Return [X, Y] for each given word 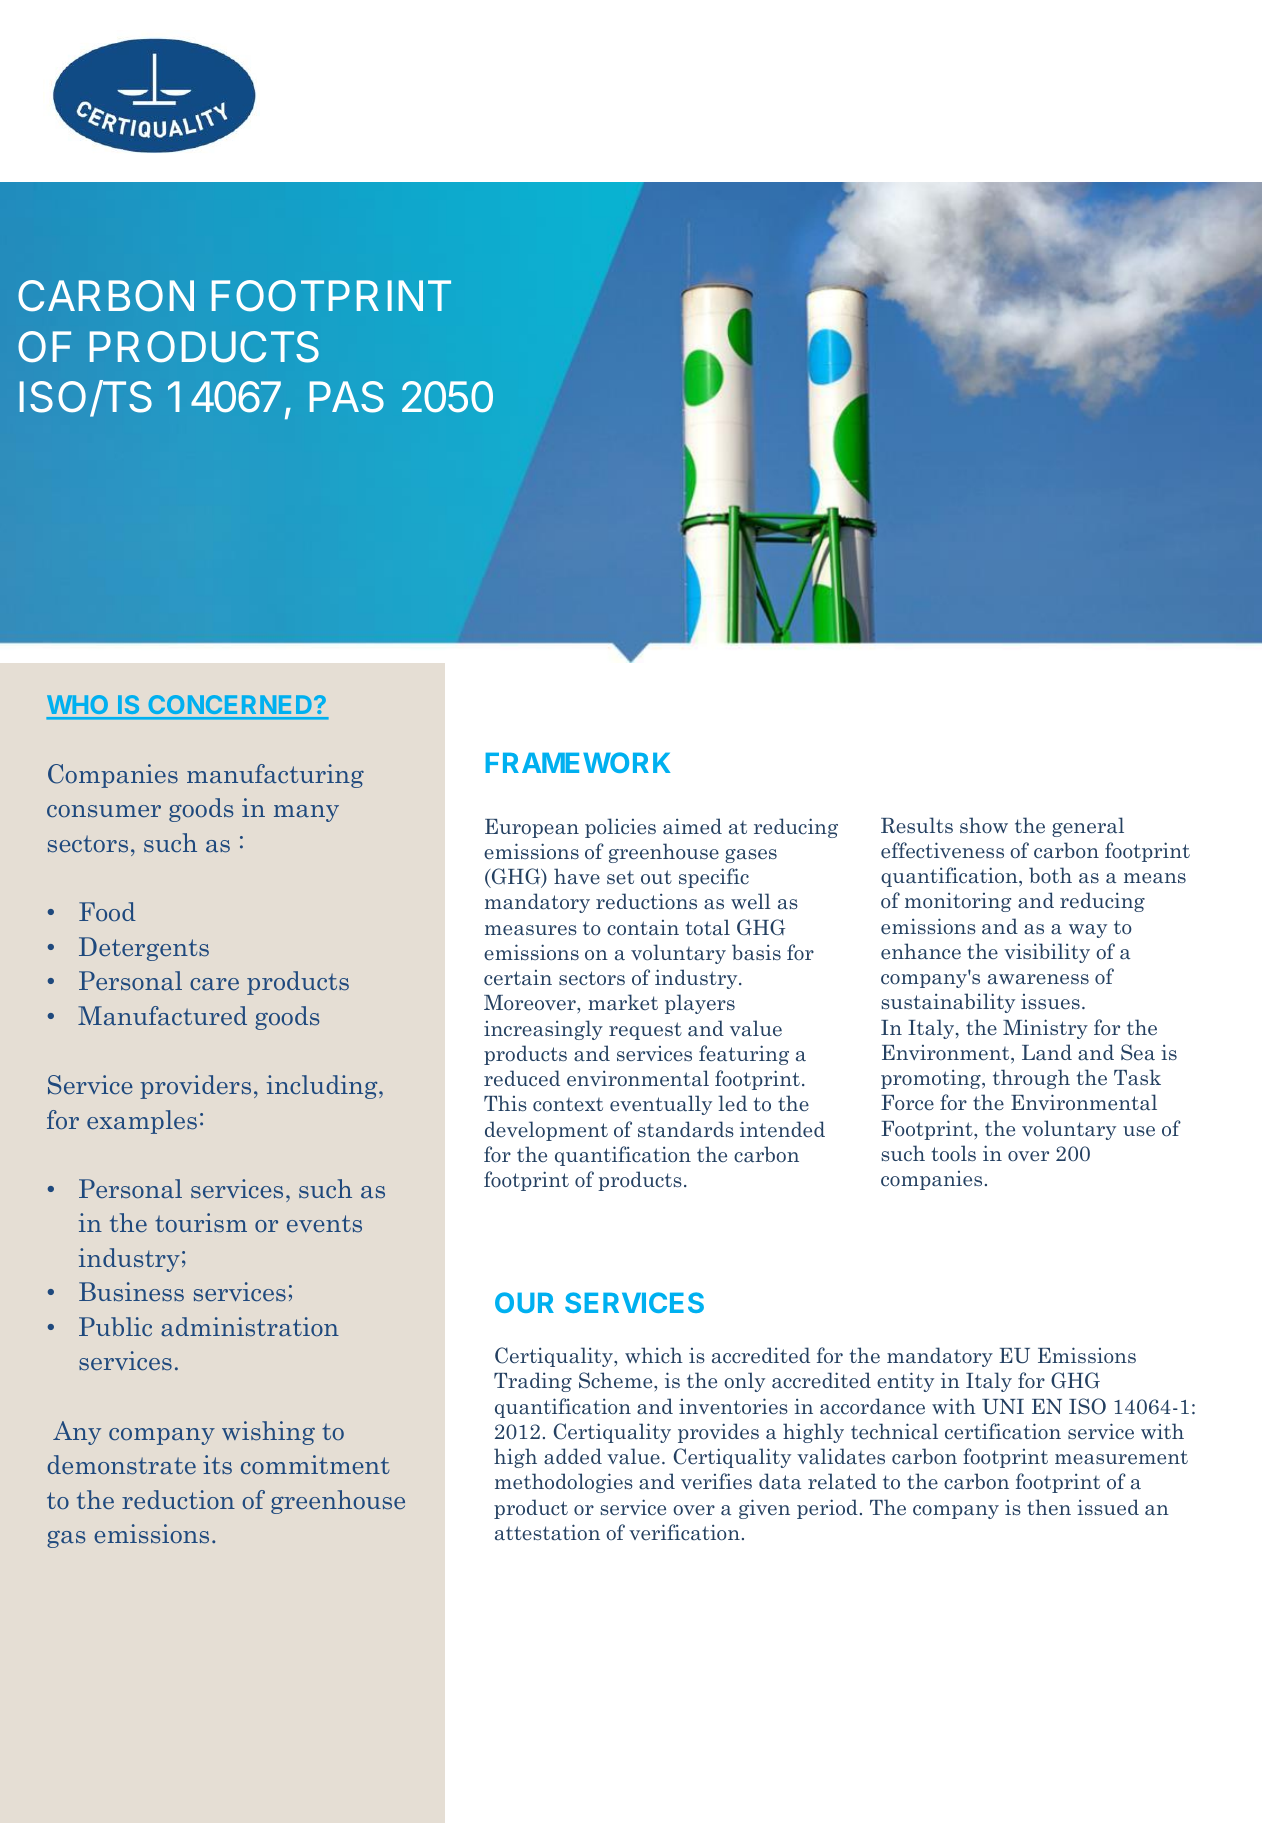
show [984, 825]
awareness [1038, 979]
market [623, 1002]
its [217, 1465]
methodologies [564, 1483]
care [214, 984]
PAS [347, 397]
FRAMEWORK [578, 762]
